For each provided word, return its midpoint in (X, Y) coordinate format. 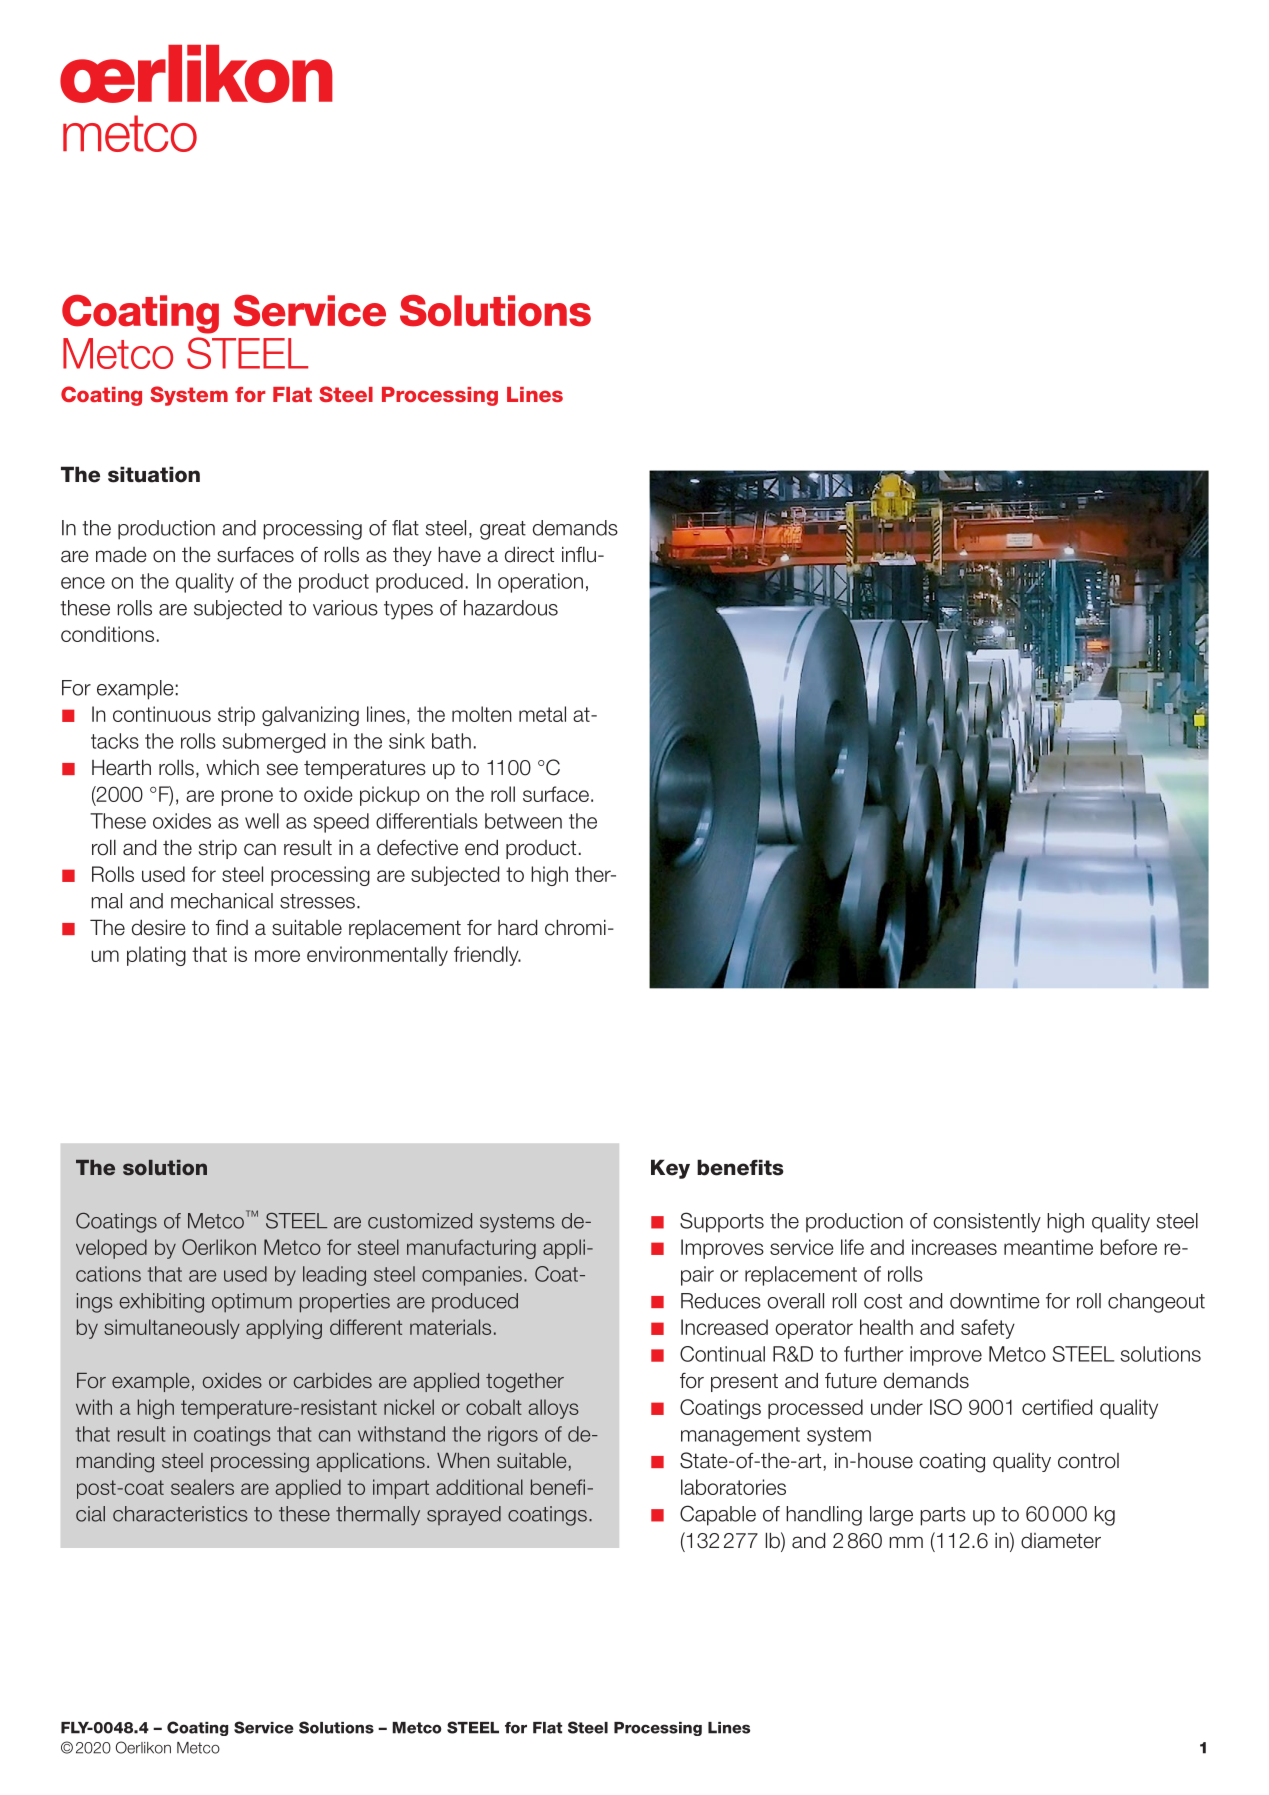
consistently (987, 1223)
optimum (252, 1303)
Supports (722, 1222)
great (503, 530)
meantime (1048, 1247)
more (277, 956)
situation (154, 474)
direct (529, 554)
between (523, 821)
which (232, 767)
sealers (202, 1487)
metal (542, 714)
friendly (487, 956)
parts (943, 1516)
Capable (718, 1515)
